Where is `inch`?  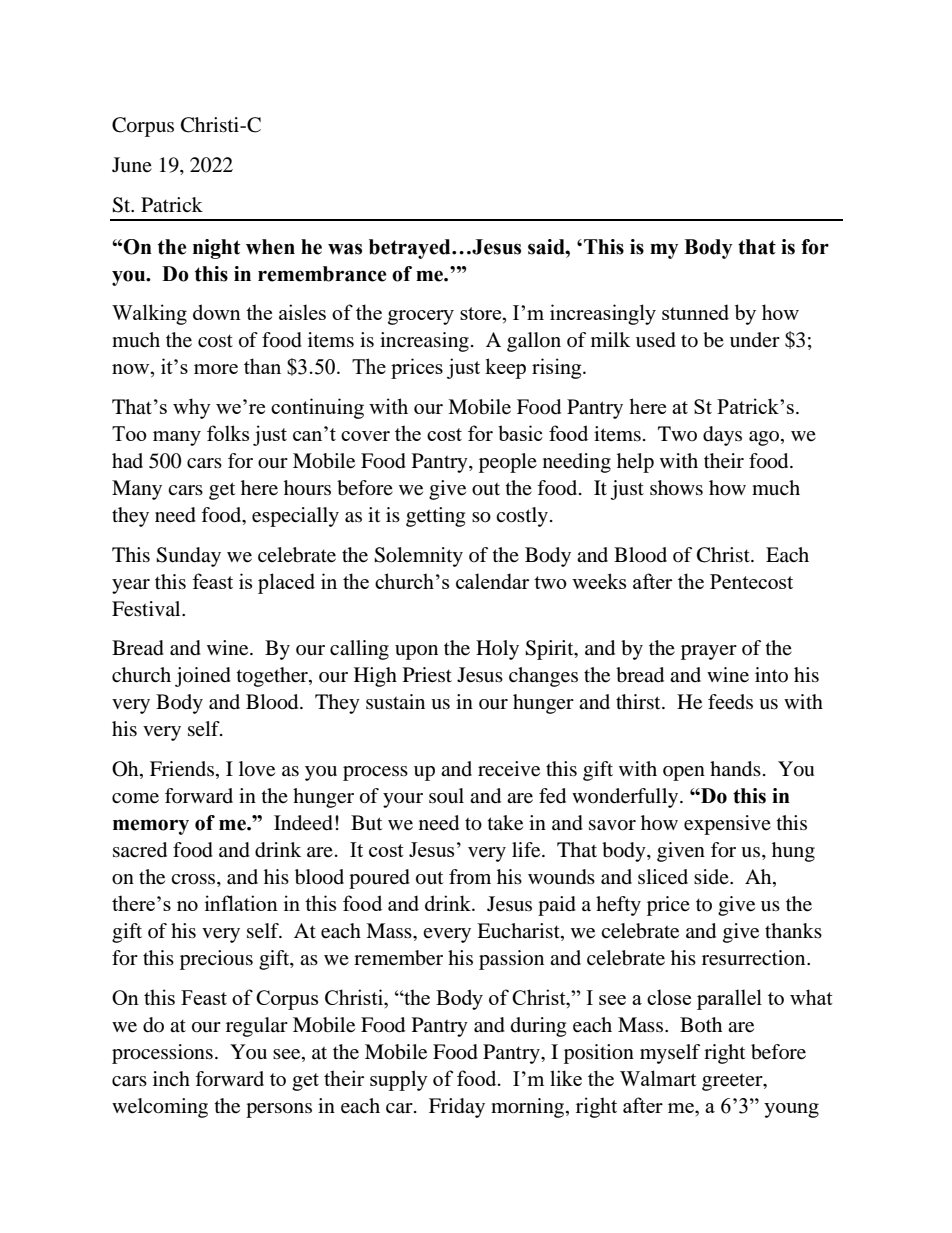
inch is located at coordinates (171, 1078).
